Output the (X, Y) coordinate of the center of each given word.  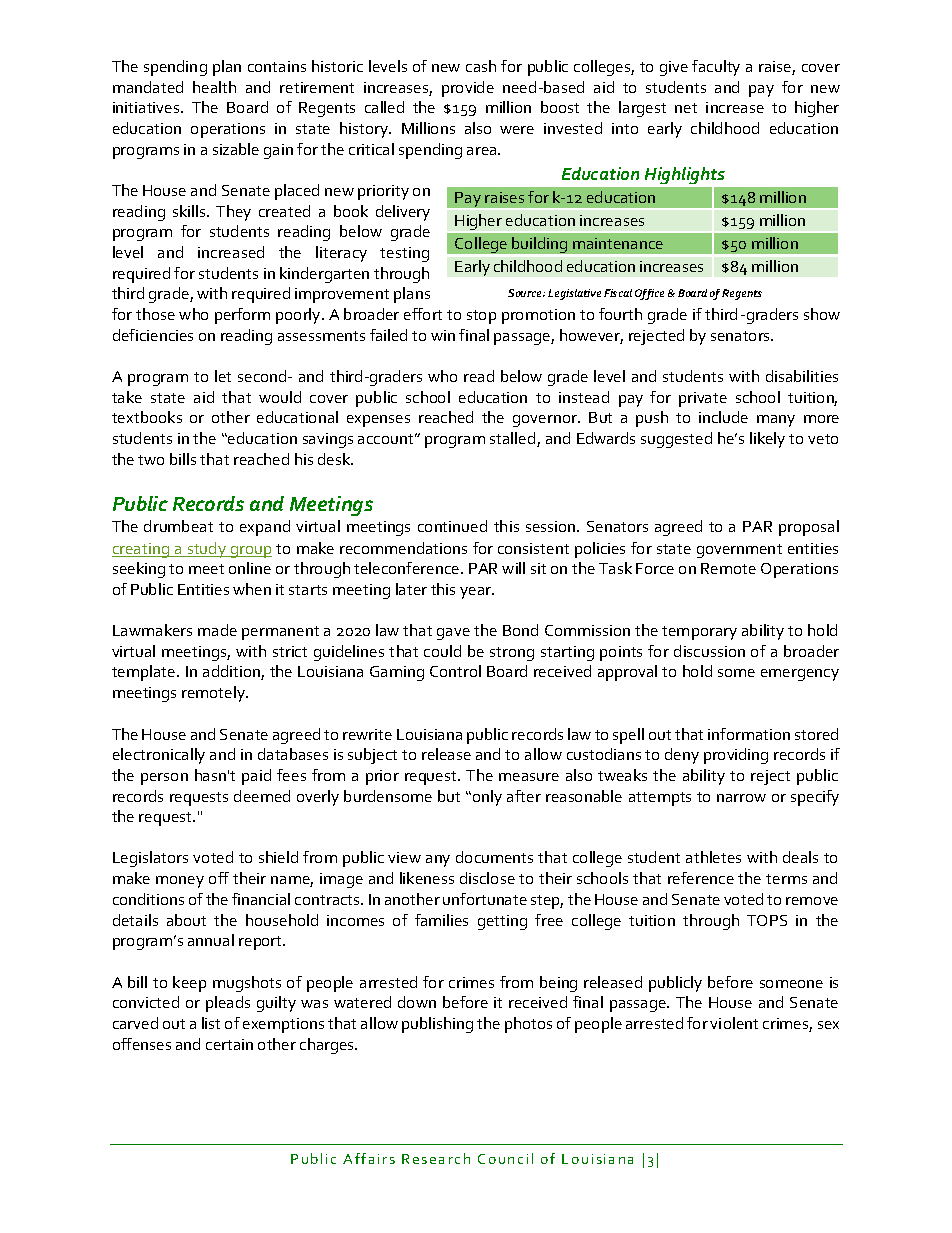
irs (386, 1159)
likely (767, 440)
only (487, 798)
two (151, 460)
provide (468, 89)
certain (229, 1044)
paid (256, 777)
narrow (741, 798)
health (214, 87)
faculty (716, 68)
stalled (514, 439)
